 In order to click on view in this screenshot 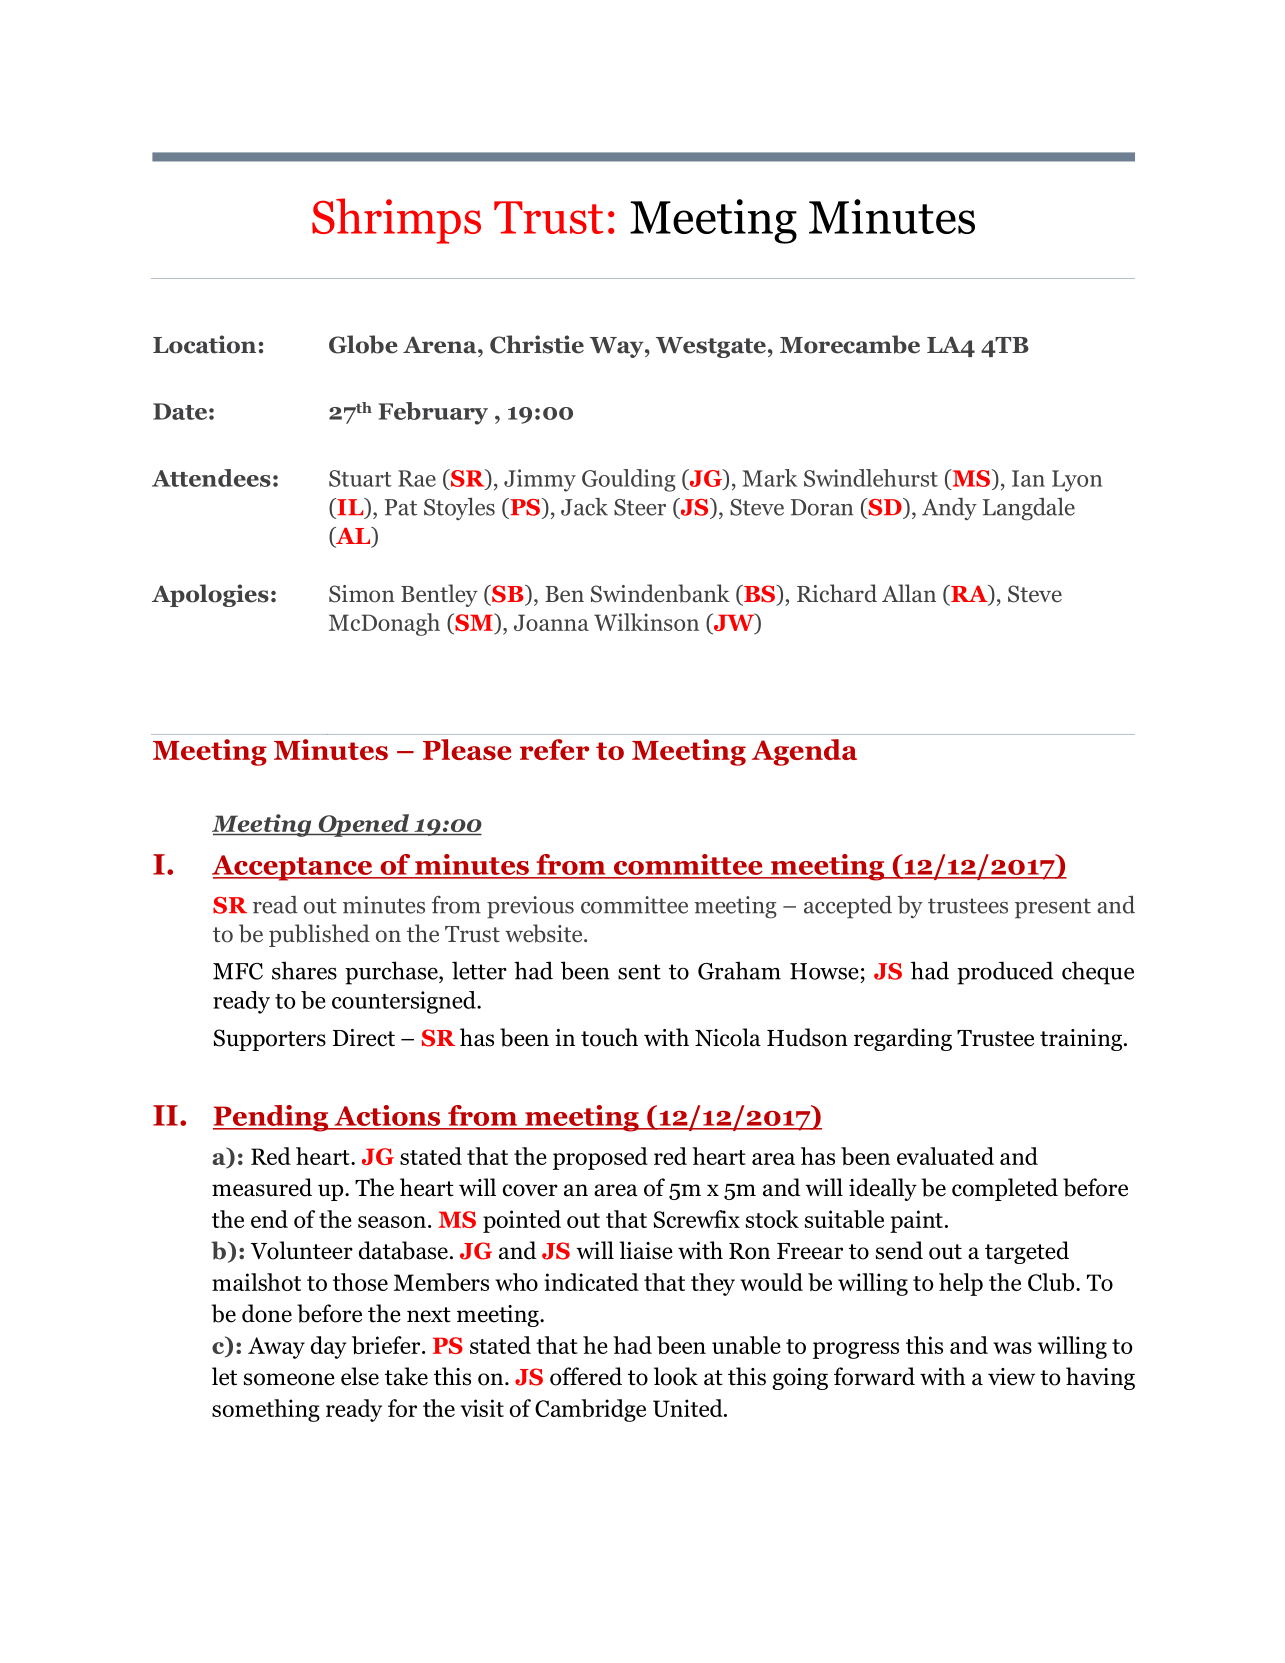, I will do `click(1011, 1377)`.
